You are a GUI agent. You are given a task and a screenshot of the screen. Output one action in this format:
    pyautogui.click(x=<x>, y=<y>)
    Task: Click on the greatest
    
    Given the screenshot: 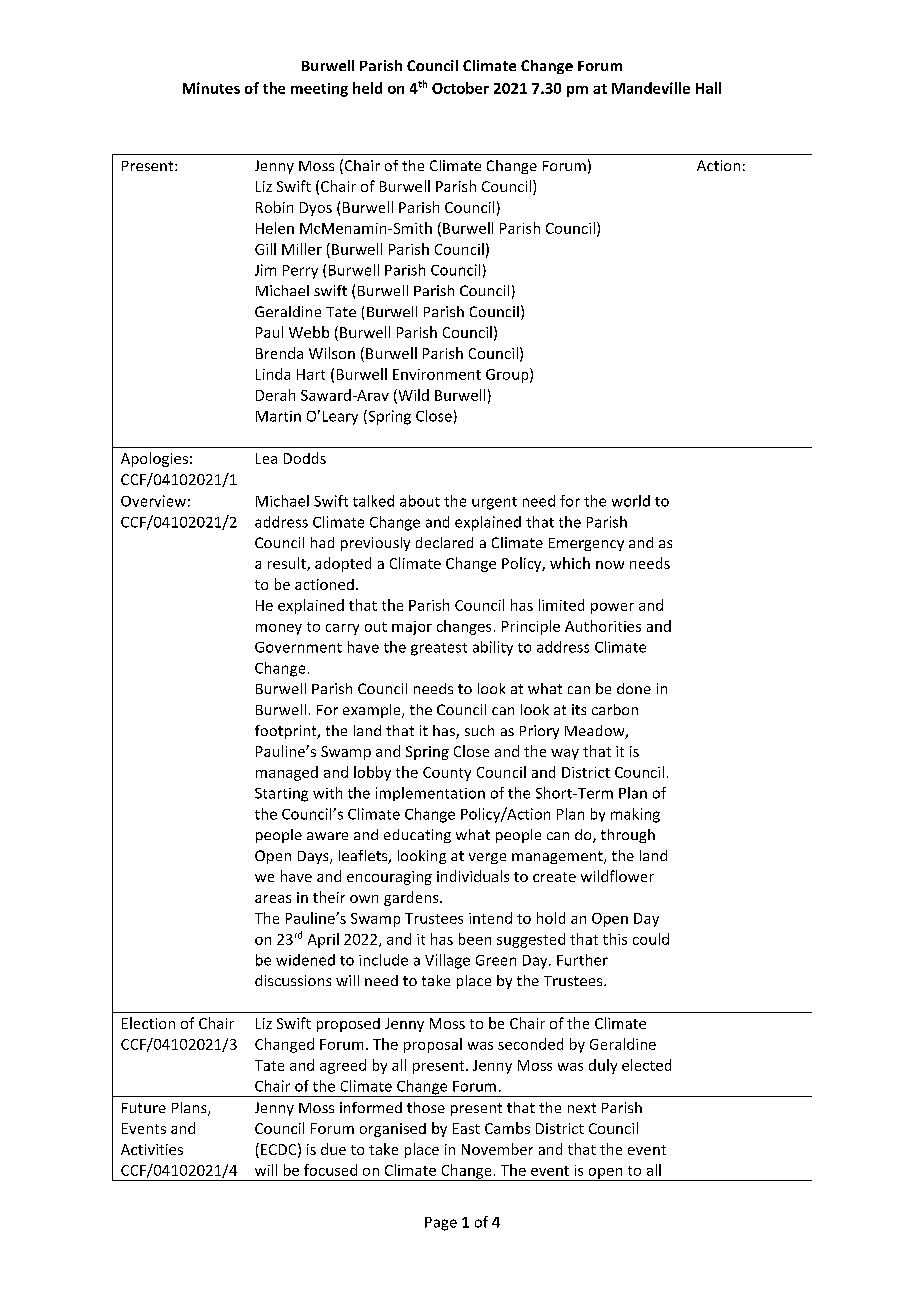 What is the action you would take?
    pyautogui.click(x=439, y=649)
